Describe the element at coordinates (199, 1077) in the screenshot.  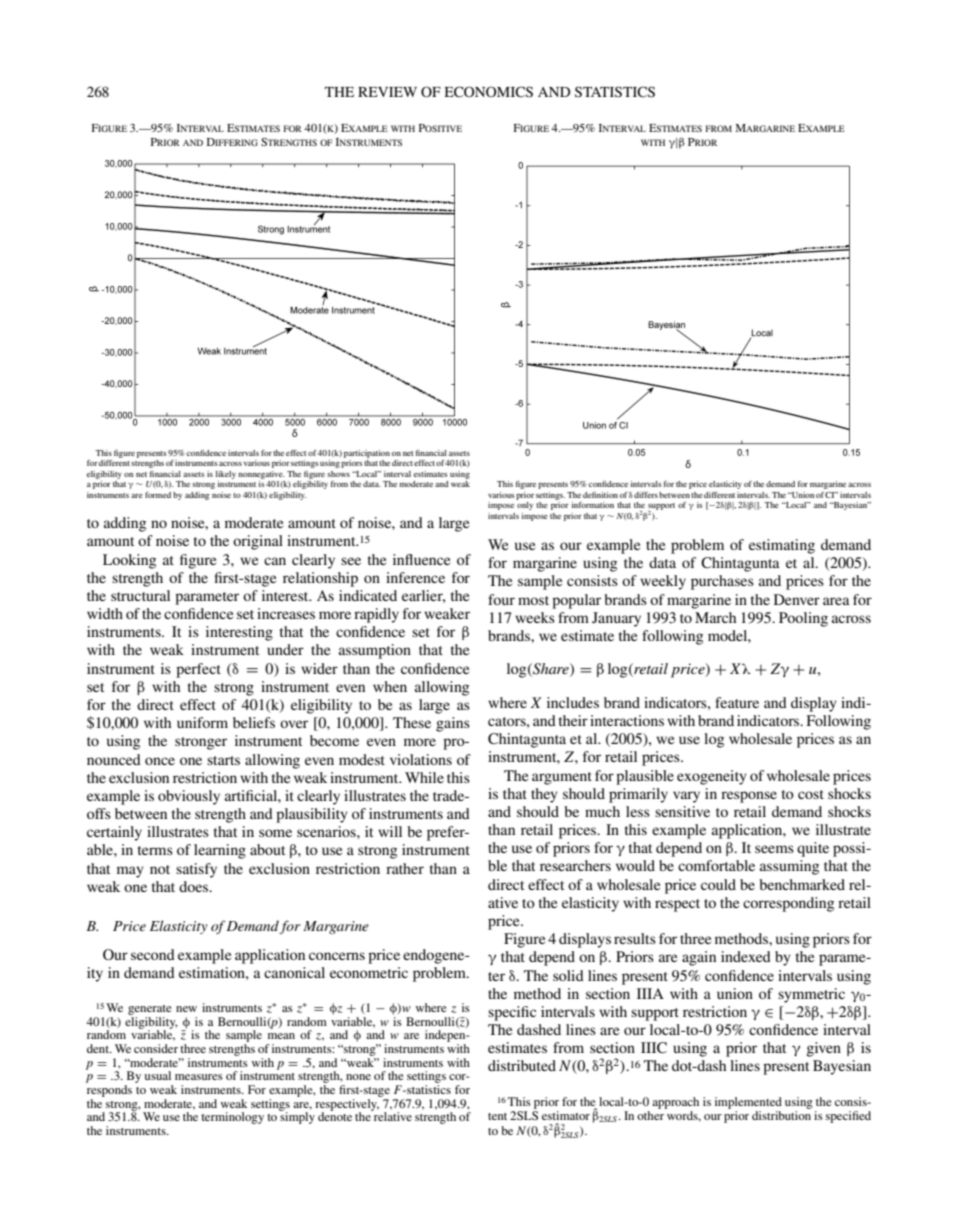
I see `measures` at that location.
